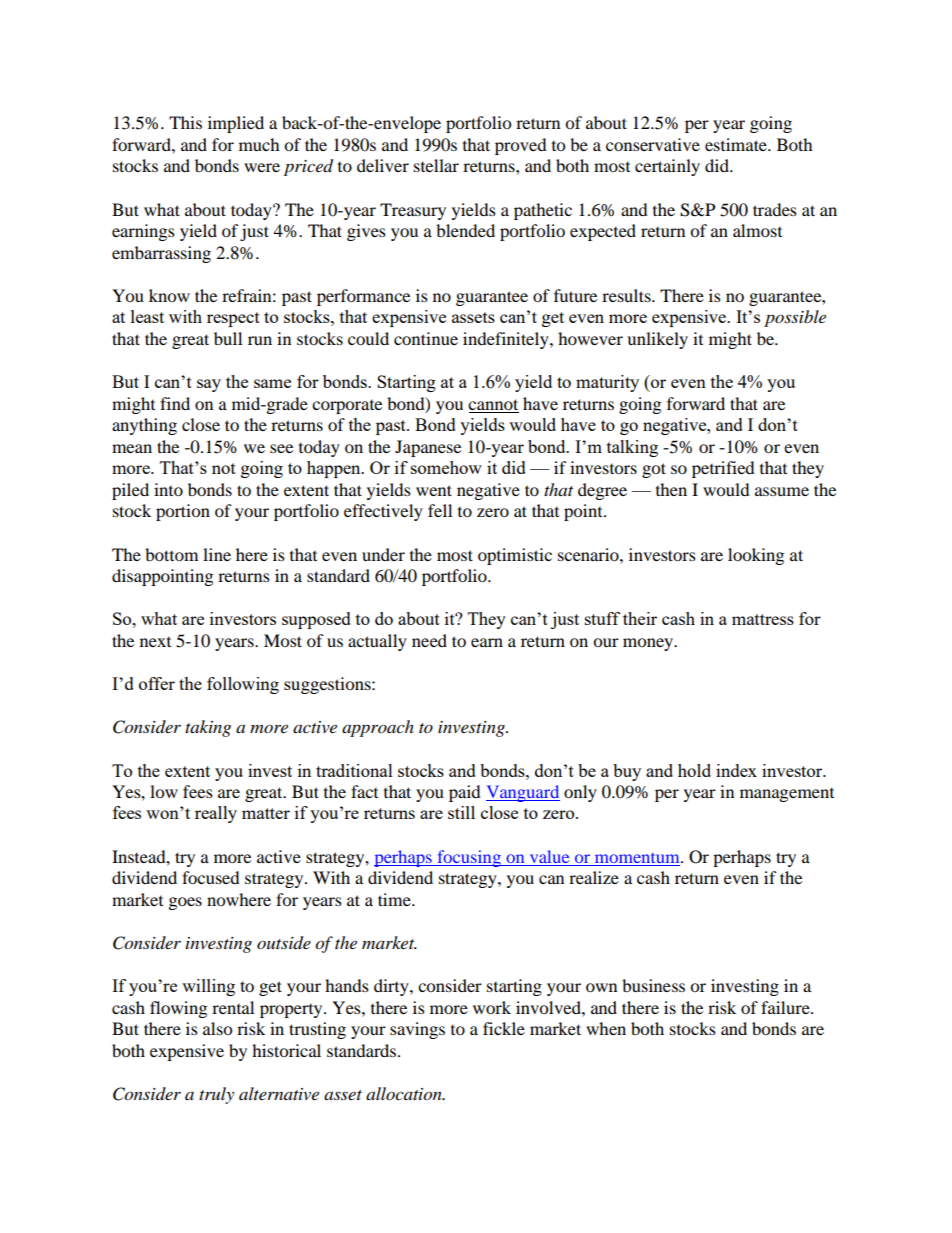 The image size is (952, 1233). What do you see at coordinates (436, 165) in the screenshot?
I see `stellar` at bounding box center [436, 165].
